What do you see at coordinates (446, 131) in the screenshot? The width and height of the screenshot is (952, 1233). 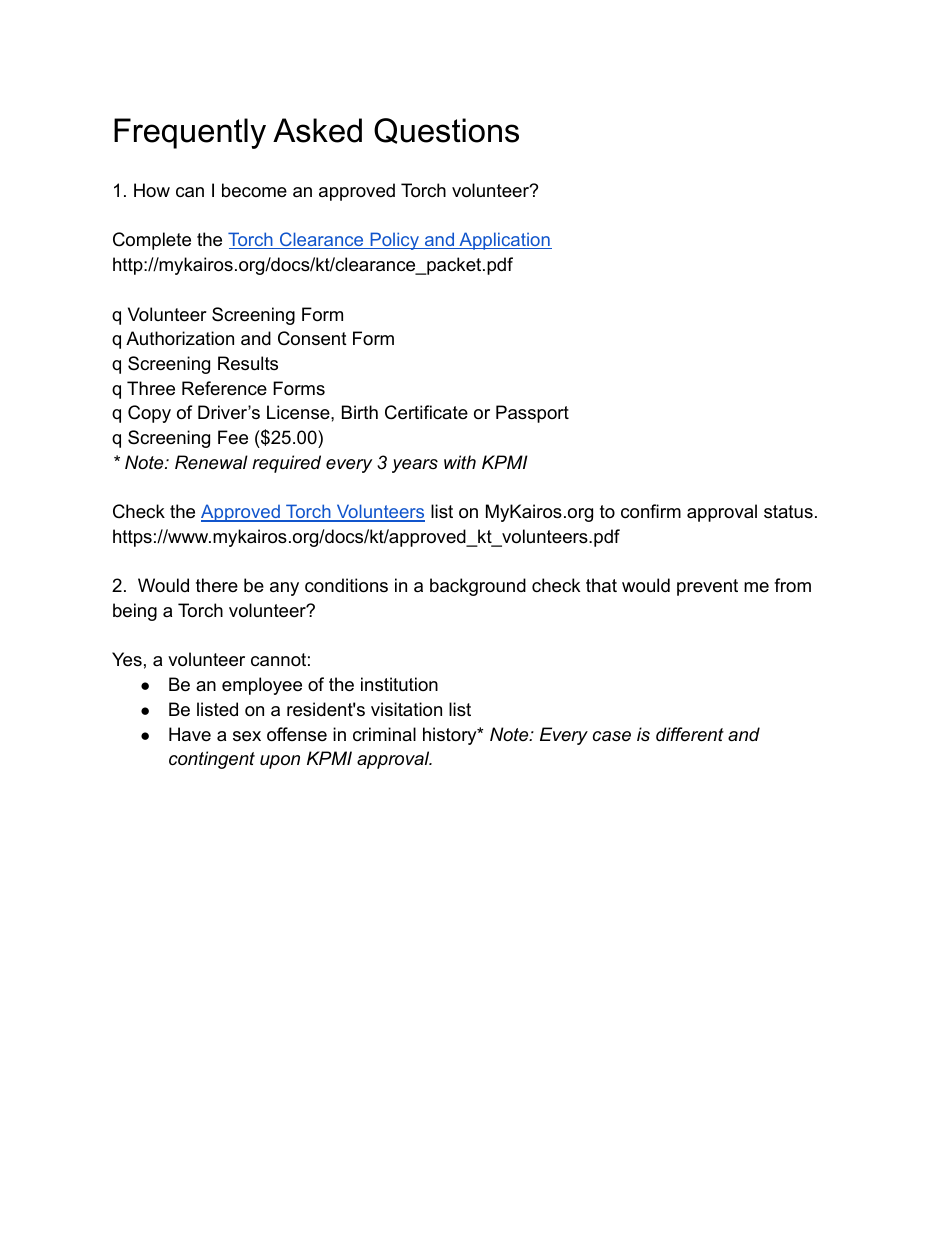 I see `Questions` at bounding box center [446, 131].
